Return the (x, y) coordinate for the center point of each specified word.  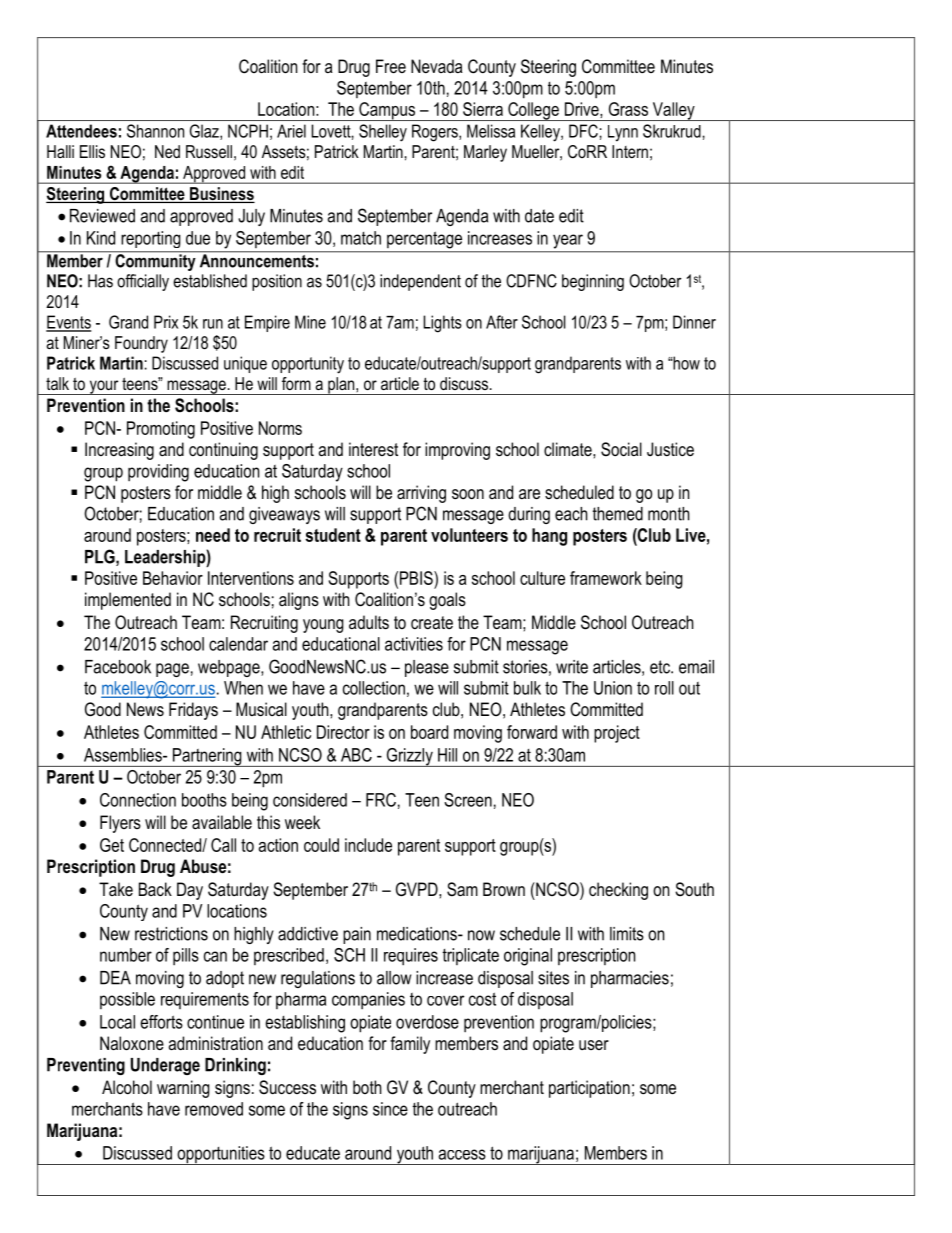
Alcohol (127, 1087)
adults (369, 622)
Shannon (155, 131)
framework (606, 578)
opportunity (308, 365)
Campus (387, 111)
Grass (628, 109)
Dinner (694, 322)
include (368, 845)
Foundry (141, 344)
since (390, 1109)
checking (618, 891)
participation (589, 1089)
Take (116, 889)
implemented (128, 601)
